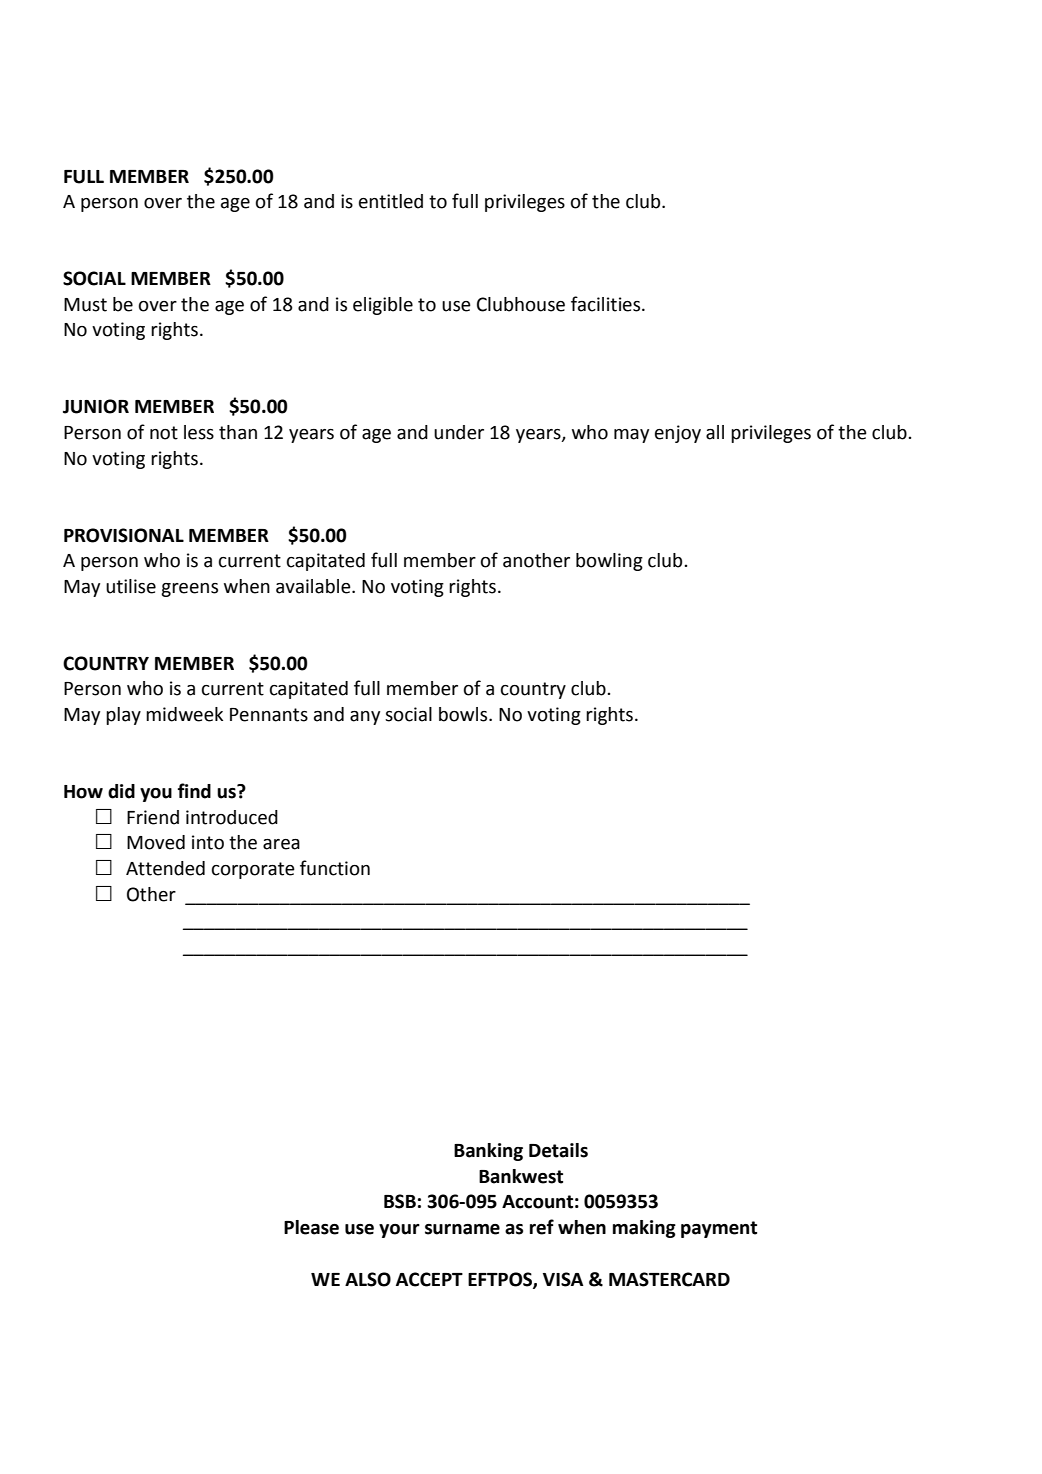  Describe the element at coordinates (391, 201) in the image. I see `entitled` at that location.
